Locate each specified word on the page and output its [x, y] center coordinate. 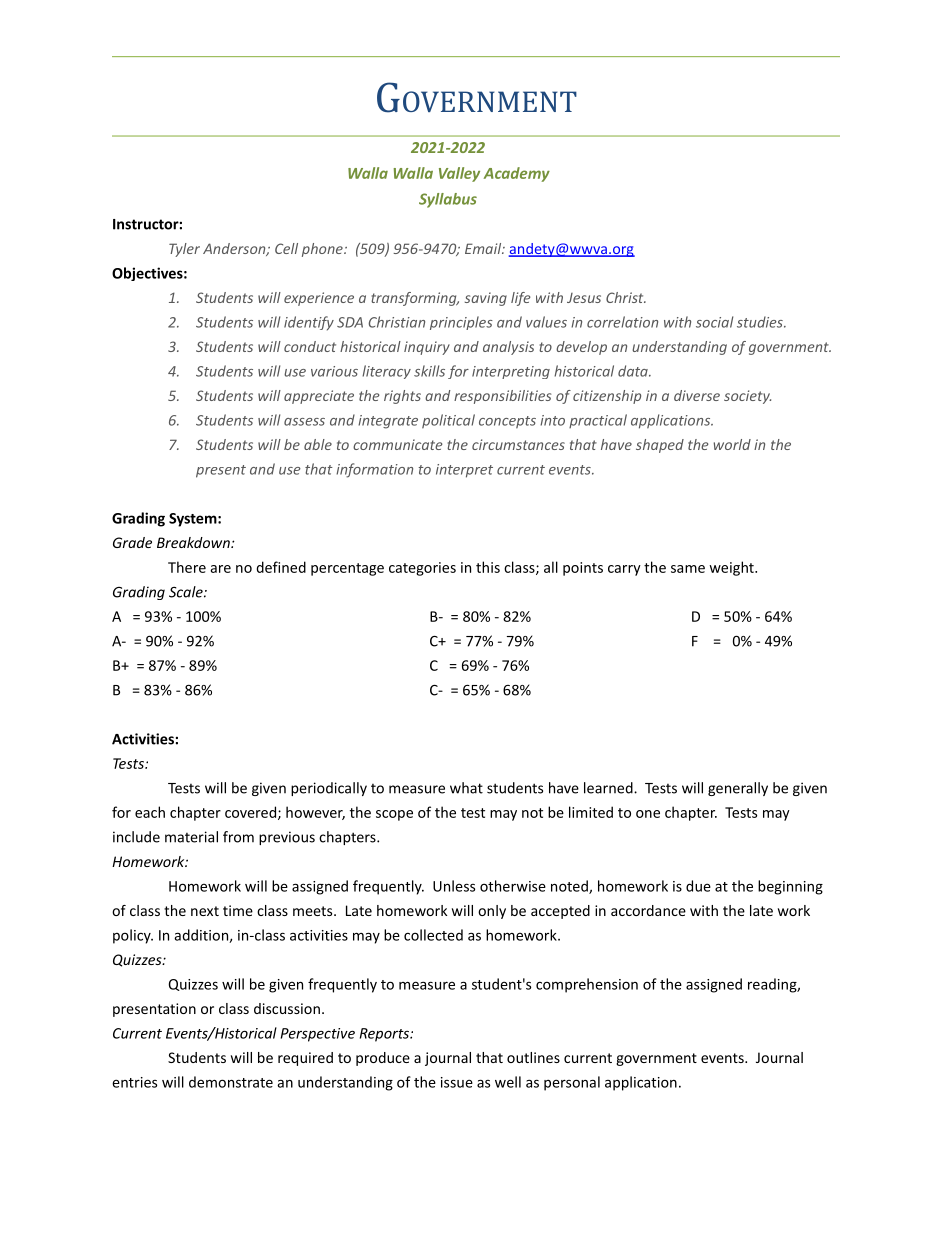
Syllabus [448, 200]
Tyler [184, 250]
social [714, 322]
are [220, 569]
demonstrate [231, 1082]
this [488, 567]
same [688, 569]
